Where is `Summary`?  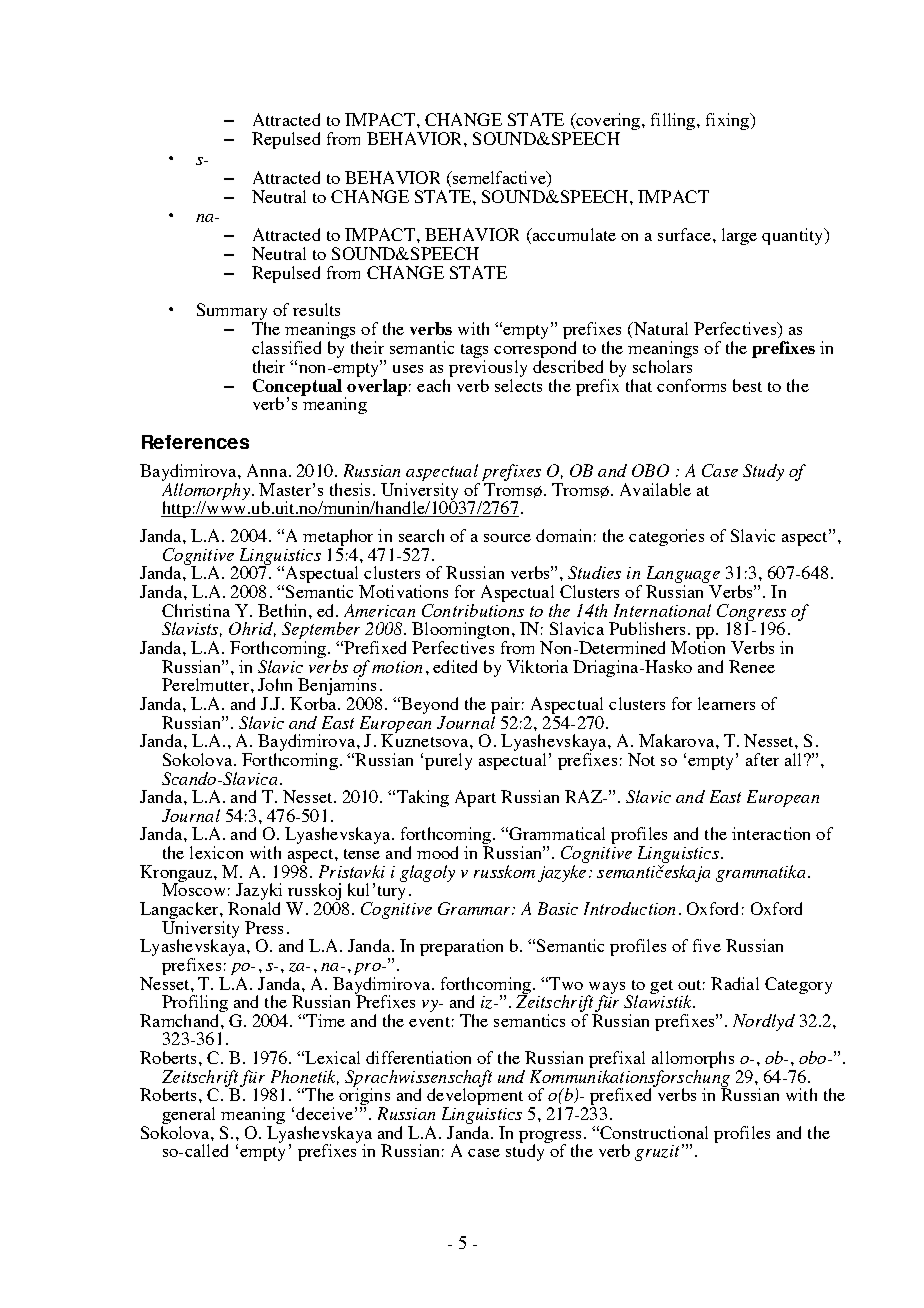
Summary is located at coordinates (232, 313).
